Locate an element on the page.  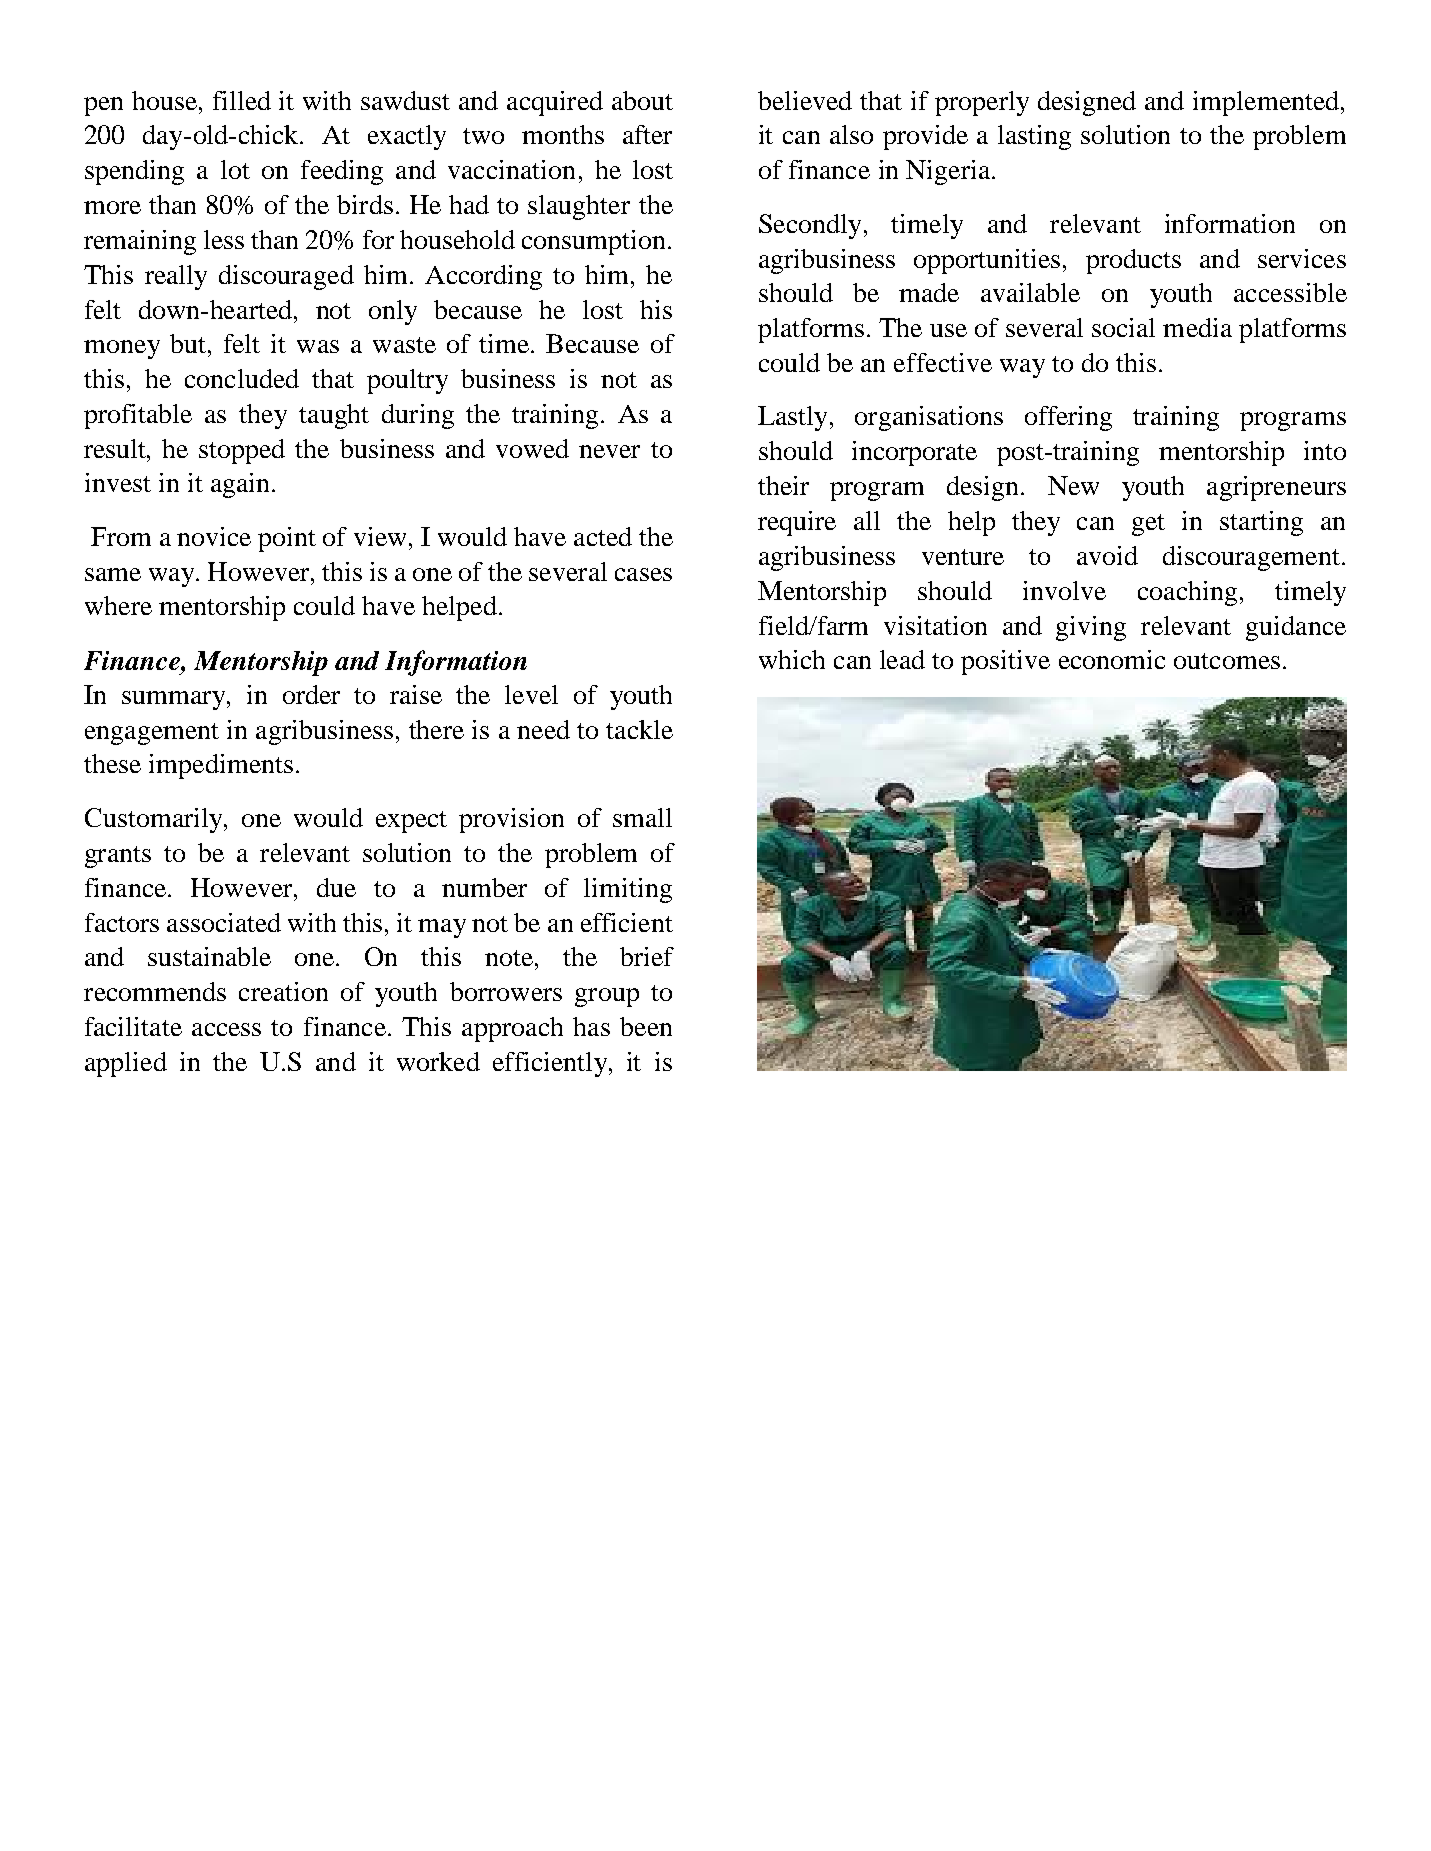
brief is located at coordinates (647, 956).
